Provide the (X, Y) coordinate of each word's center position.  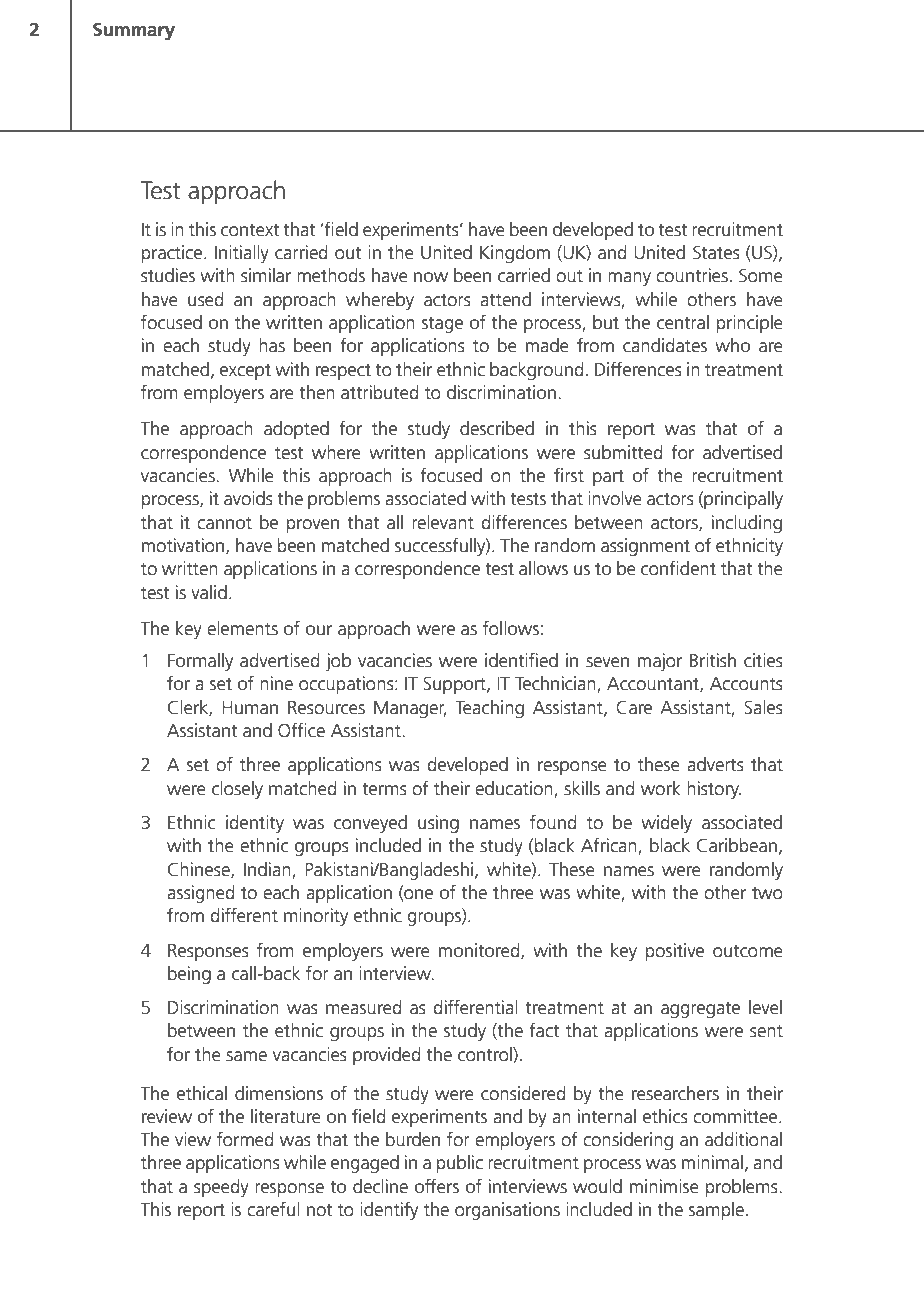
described (497, 428)
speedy (221, 1188)
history (714, 790)
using (438, 824)
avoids (248, 498)
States (716, 252)
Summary (134, 31)
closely (237, 790)
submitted (623, 452)
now (431, 277)
